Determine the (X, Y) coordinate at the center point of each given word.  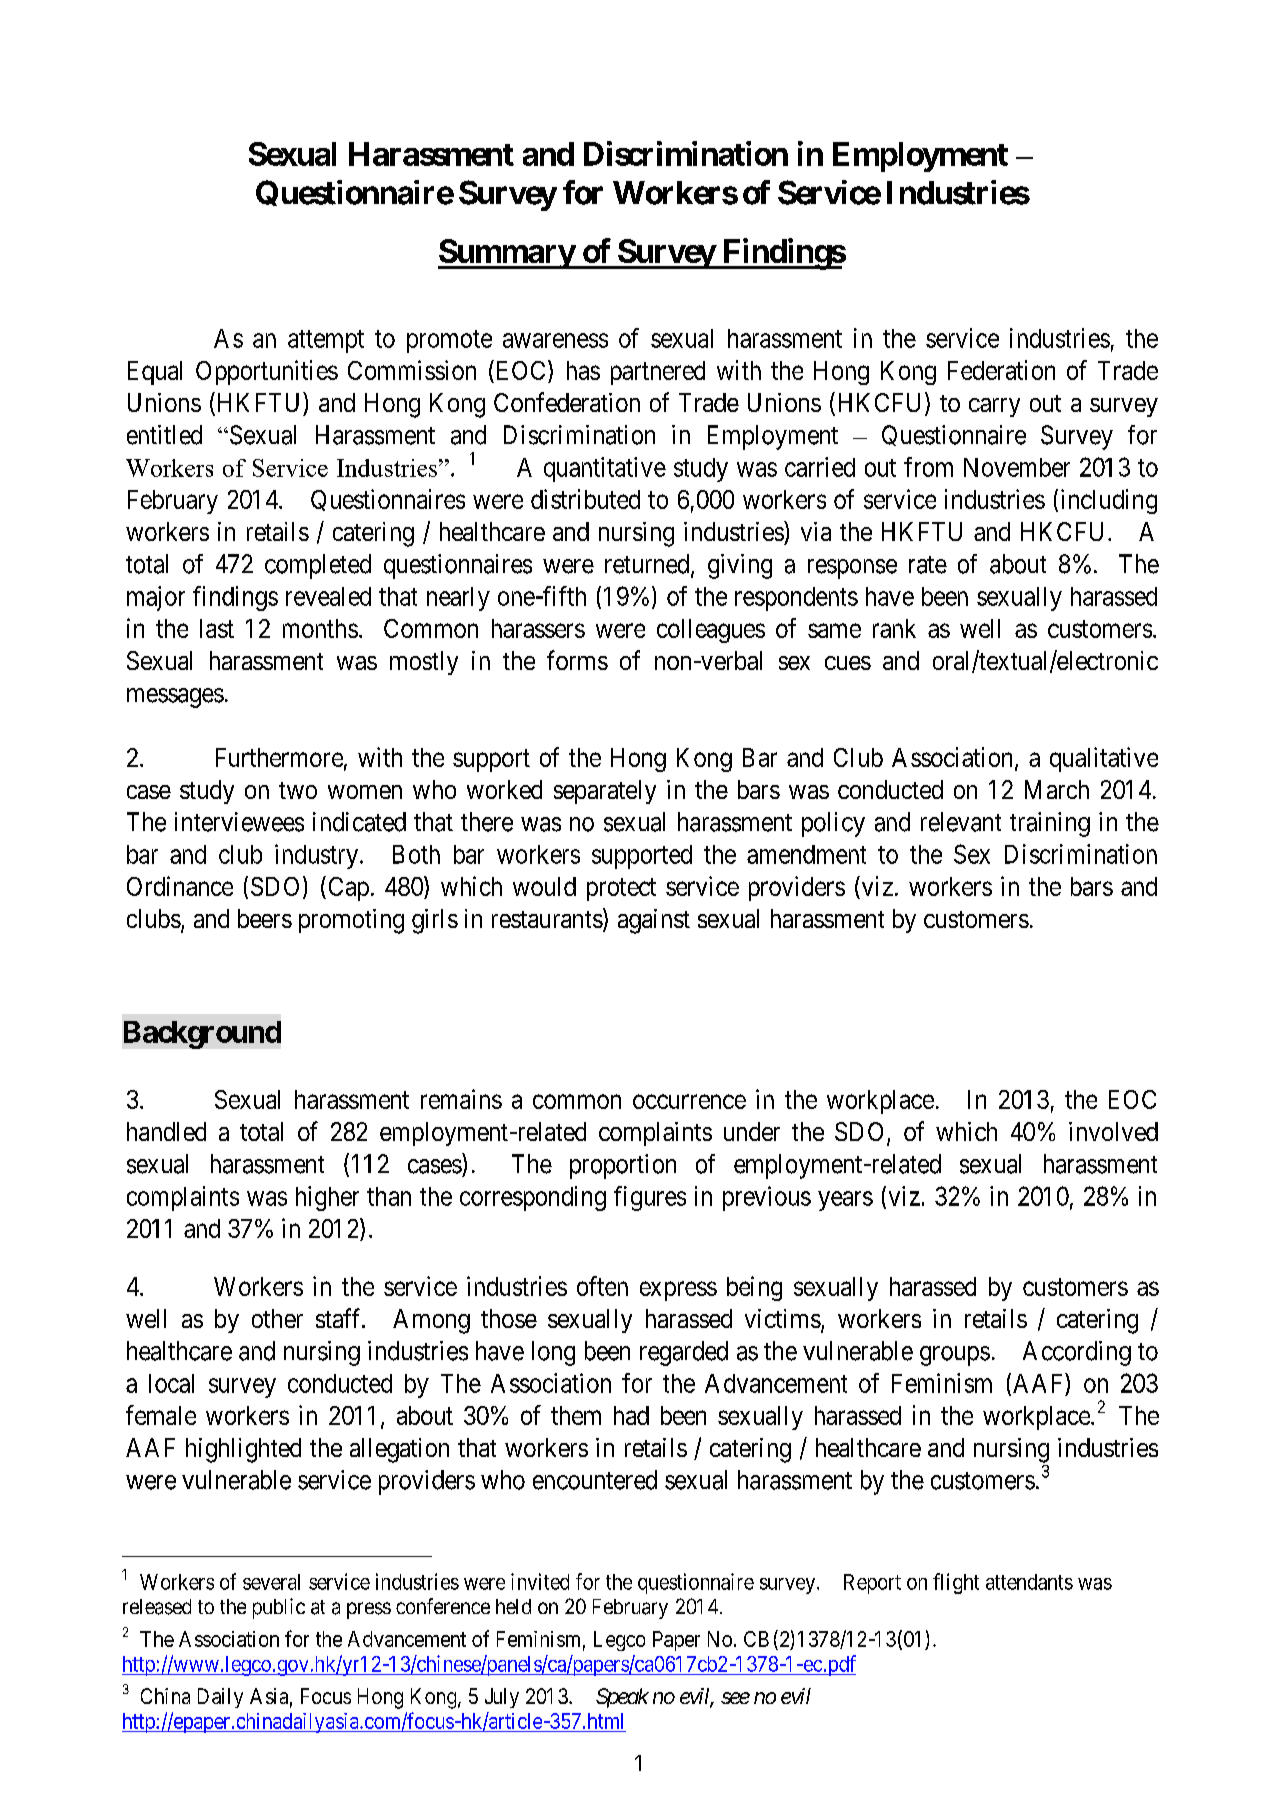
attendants (1029, 1582)
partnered (658, 373)
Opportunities (267, 372)
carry (994, 407)
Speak (622, 1698)
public (279, 1608)
